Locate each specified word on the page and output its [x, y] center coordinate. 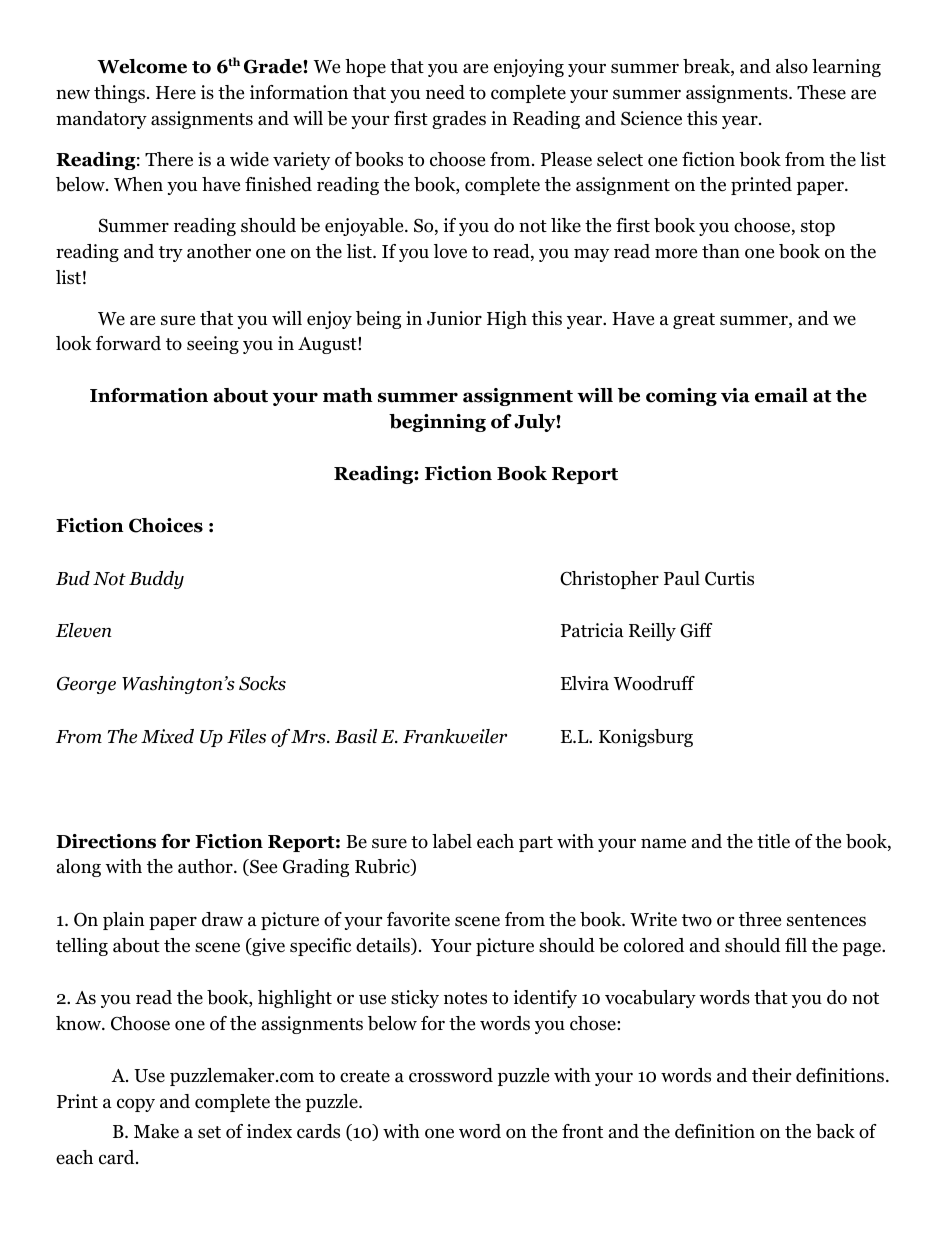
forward [128, 343]
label [452, 841]
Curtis [729, 578]
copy [136, 1105]
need [445, 92]
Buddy [156, 580]
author [206, 866]
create [365, 1076]
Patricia [592, 630]
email [781, 395]
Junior [454, 318]
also [792, 66]
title [773, 841]
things [119, 94]
